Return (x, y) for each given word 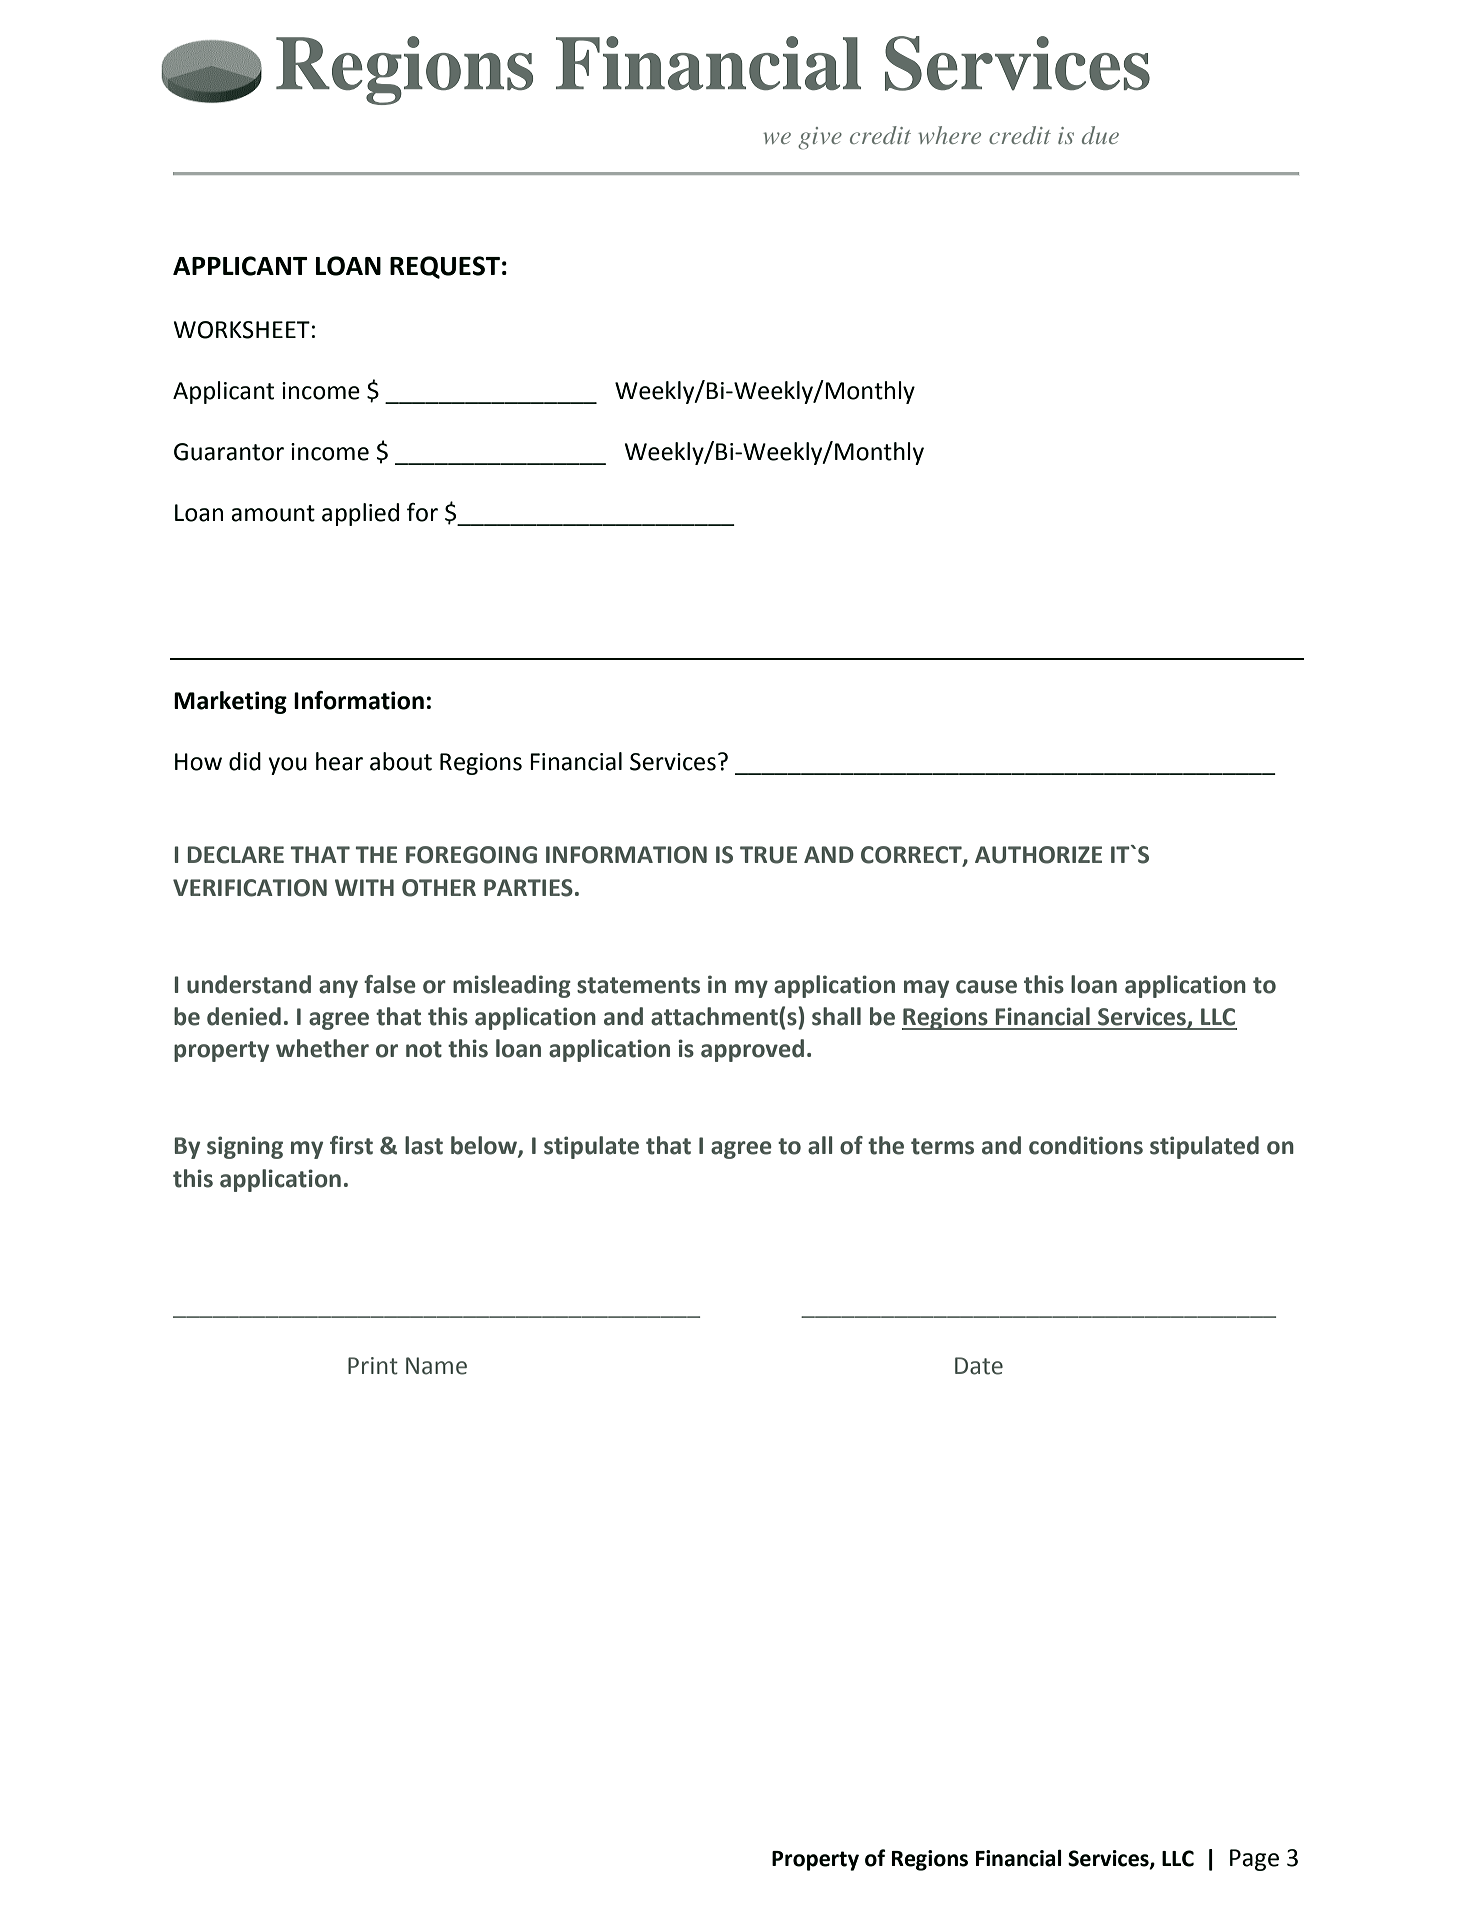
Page (1254, 1860)
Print (373, 1366)
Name (436, 1366)
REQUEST (445, 267)
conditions (1086, 1145)
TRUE (768, 855)
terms (942, 1146)
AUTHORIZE (1038, 855)
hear (339, 761)
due (1100, 135)
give (820, 138)
